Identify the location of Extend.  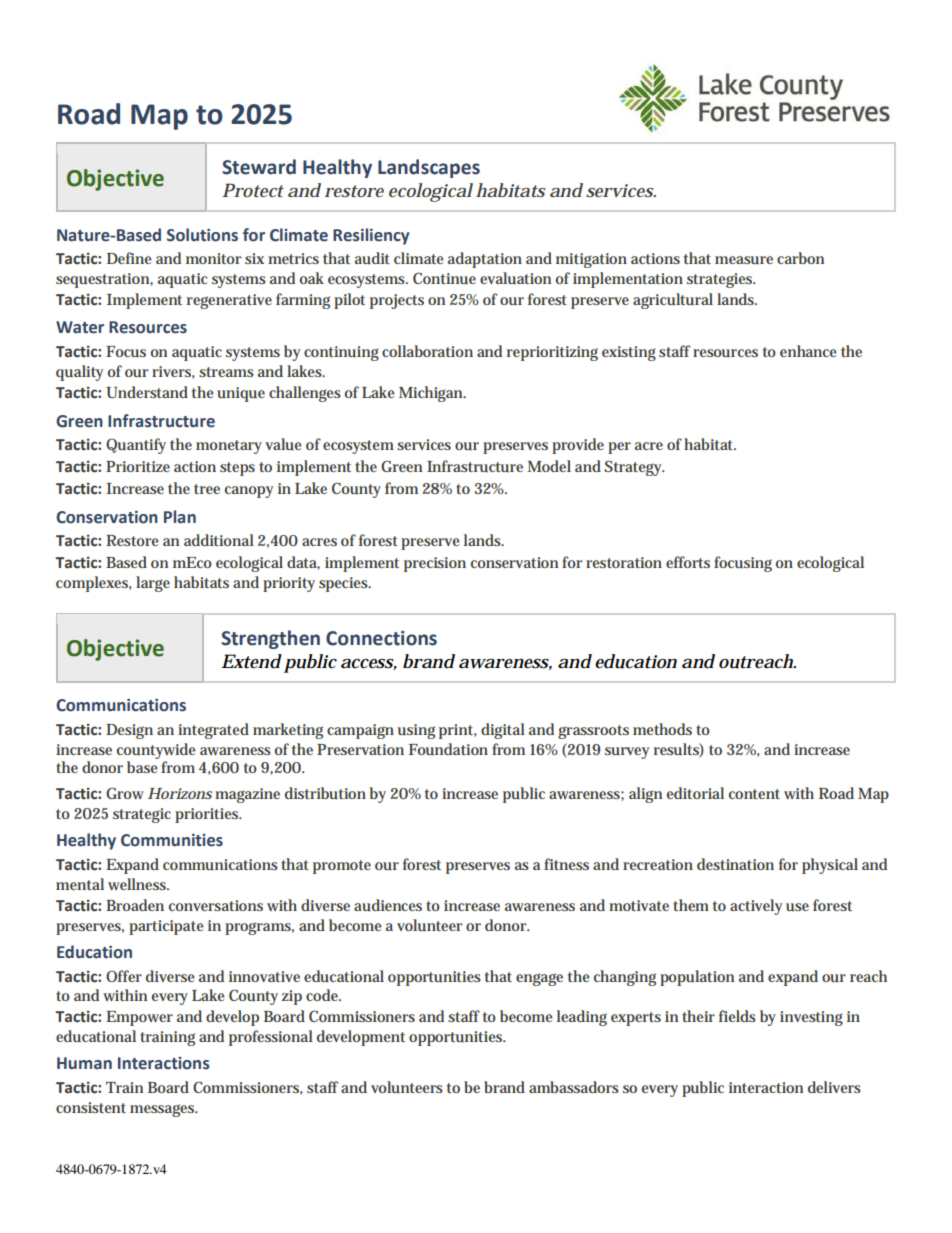
(251, 661).
